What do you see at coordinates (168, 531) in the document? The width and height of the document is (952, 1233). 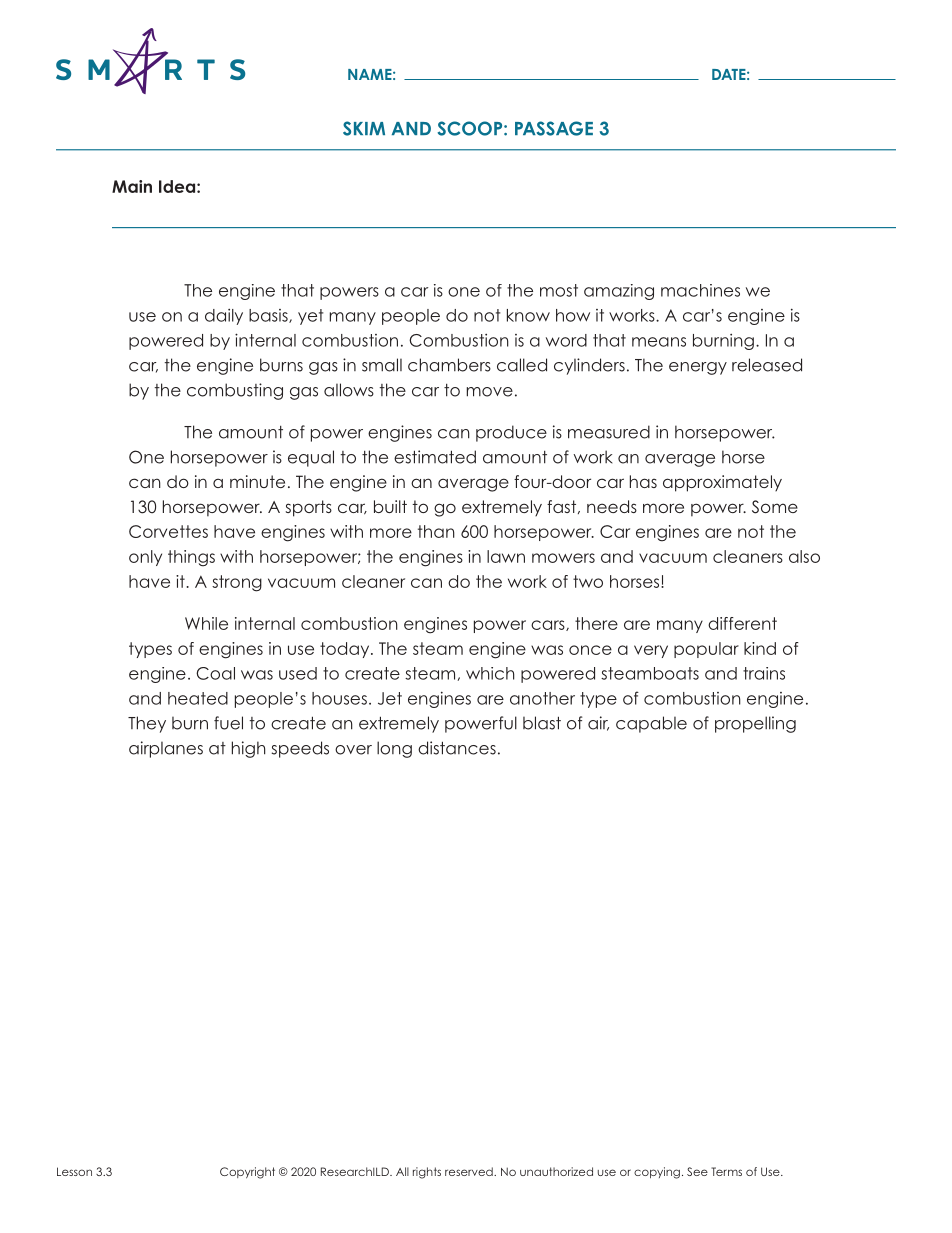 I see `Corvettes` at bounding box center [168, 531].
